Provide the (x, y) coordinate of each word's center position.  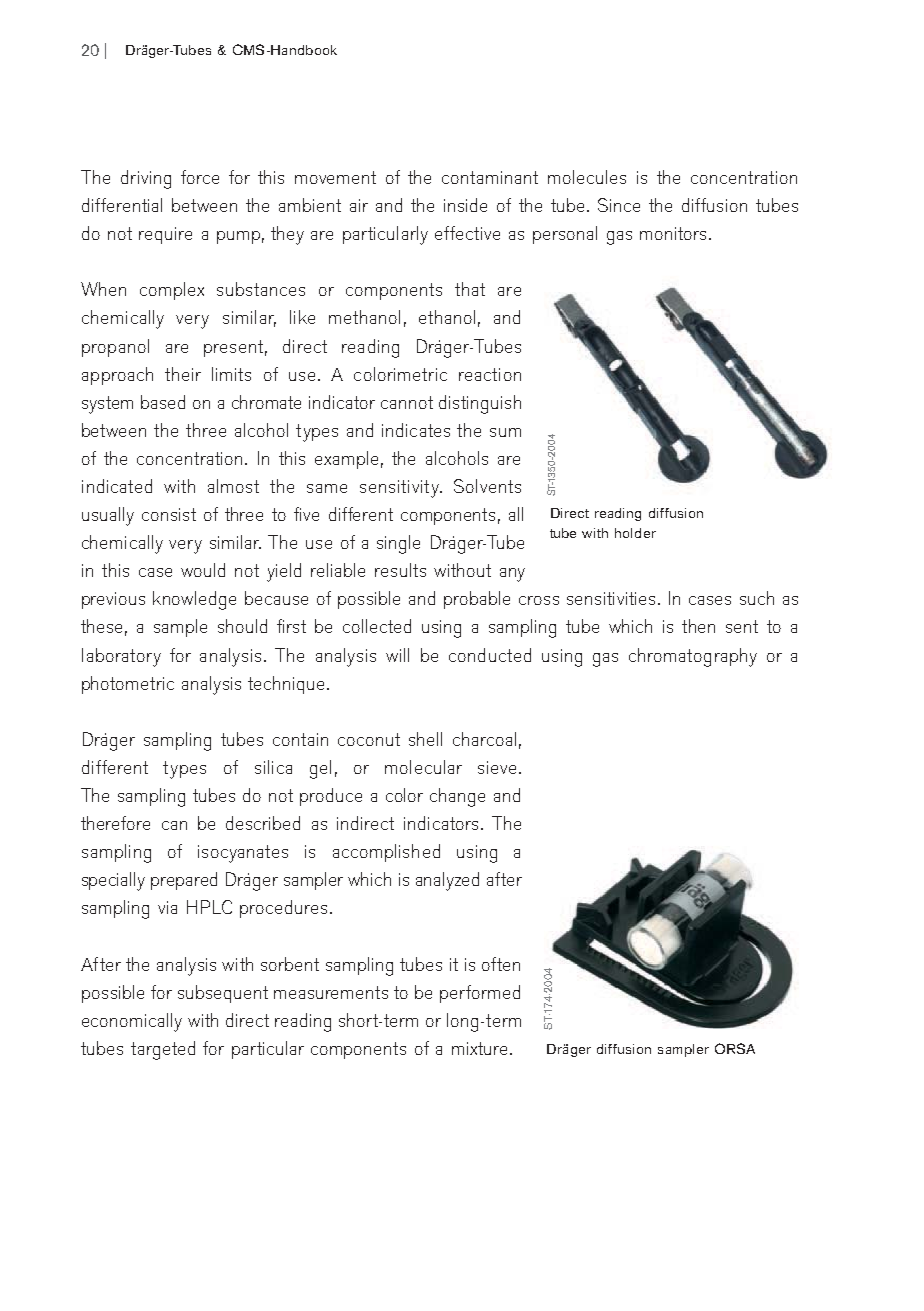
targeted (163, 1050)
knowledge (194, 600)
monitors (673, 233)
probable (477, 600)
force (200, 177)
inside (465, 205)
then (698, 626)
